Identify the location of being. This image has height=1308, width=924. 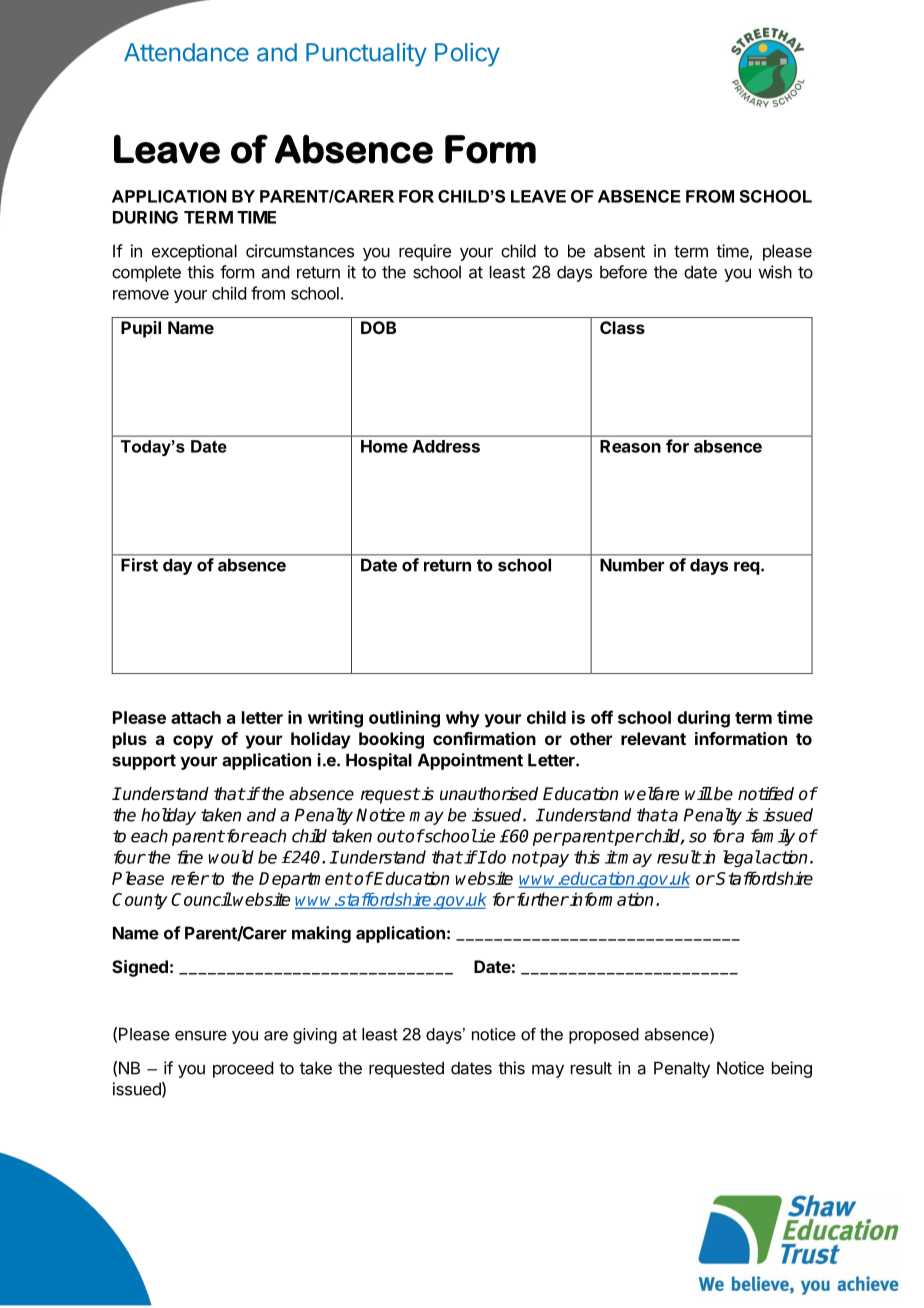
(792, 1069).
